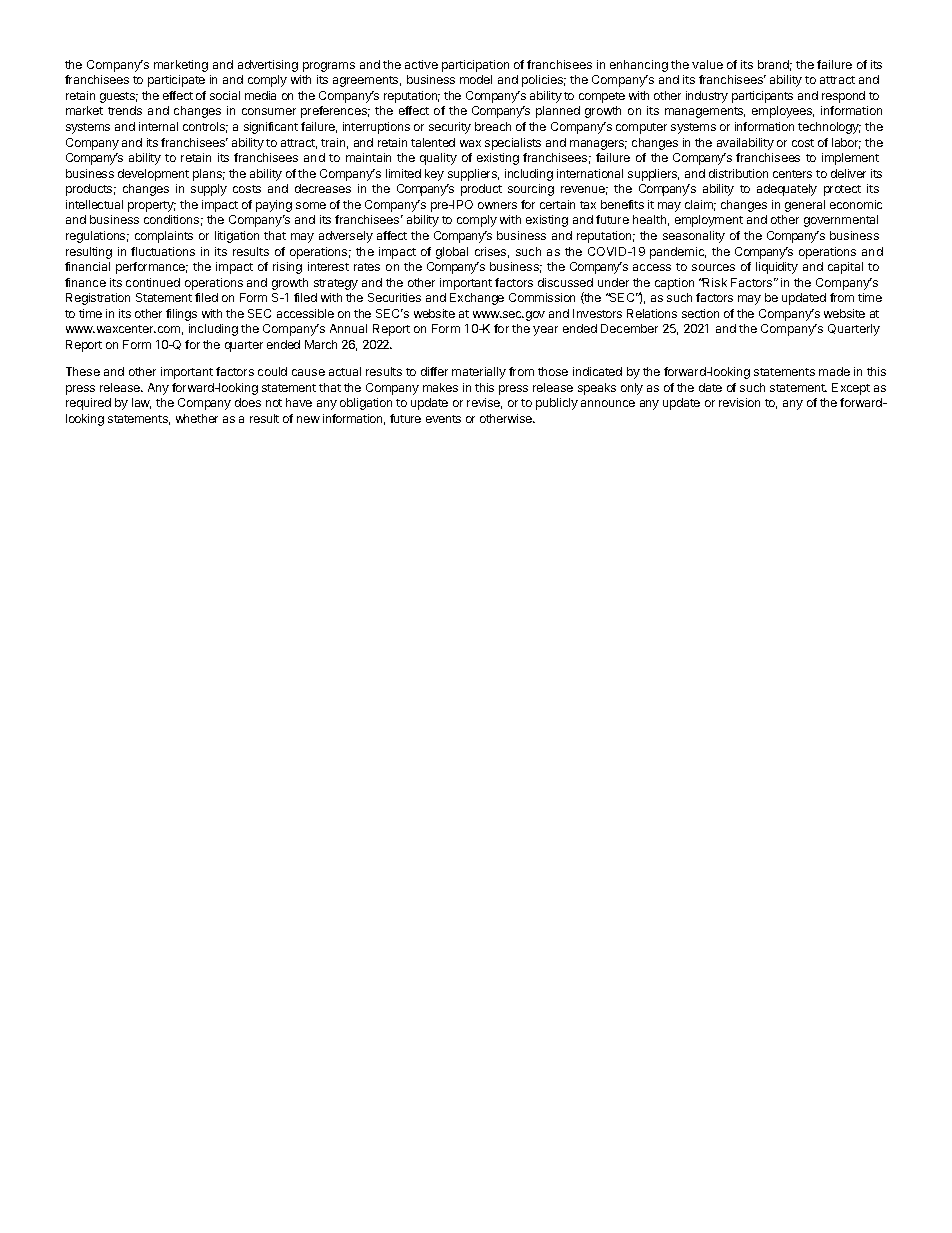 This screenshot has height=1233, width=952. I want to click on participate, so click(176, 81).
